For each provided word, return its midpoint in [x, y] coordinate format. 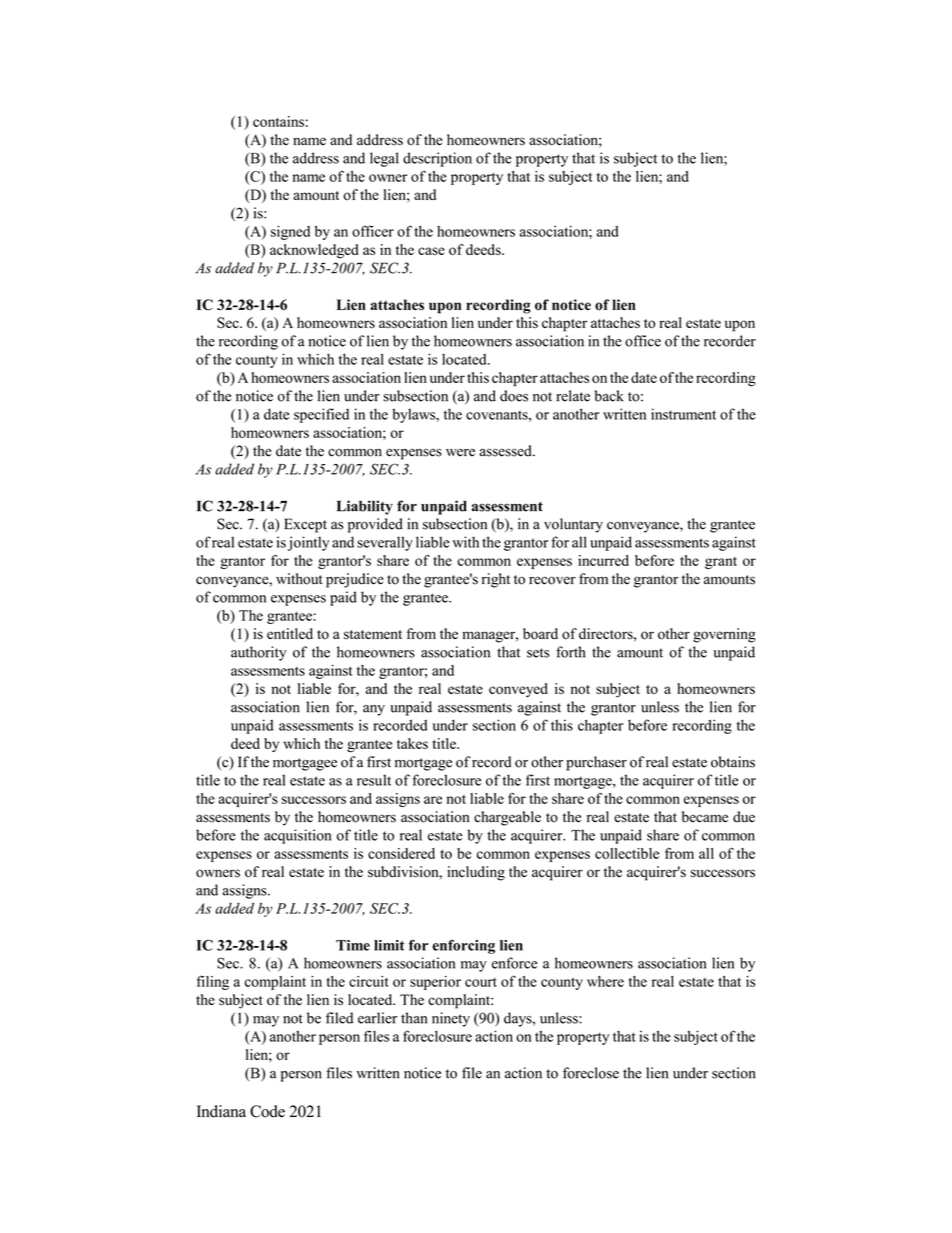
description [437, 159]
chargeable [507, 818]
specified [321, 415]
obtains [733, 762]
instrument [683, 414]
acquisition [297, 836]
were [460, 452]
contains [278, 121]
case [431, 251]
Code [267, 1111]
